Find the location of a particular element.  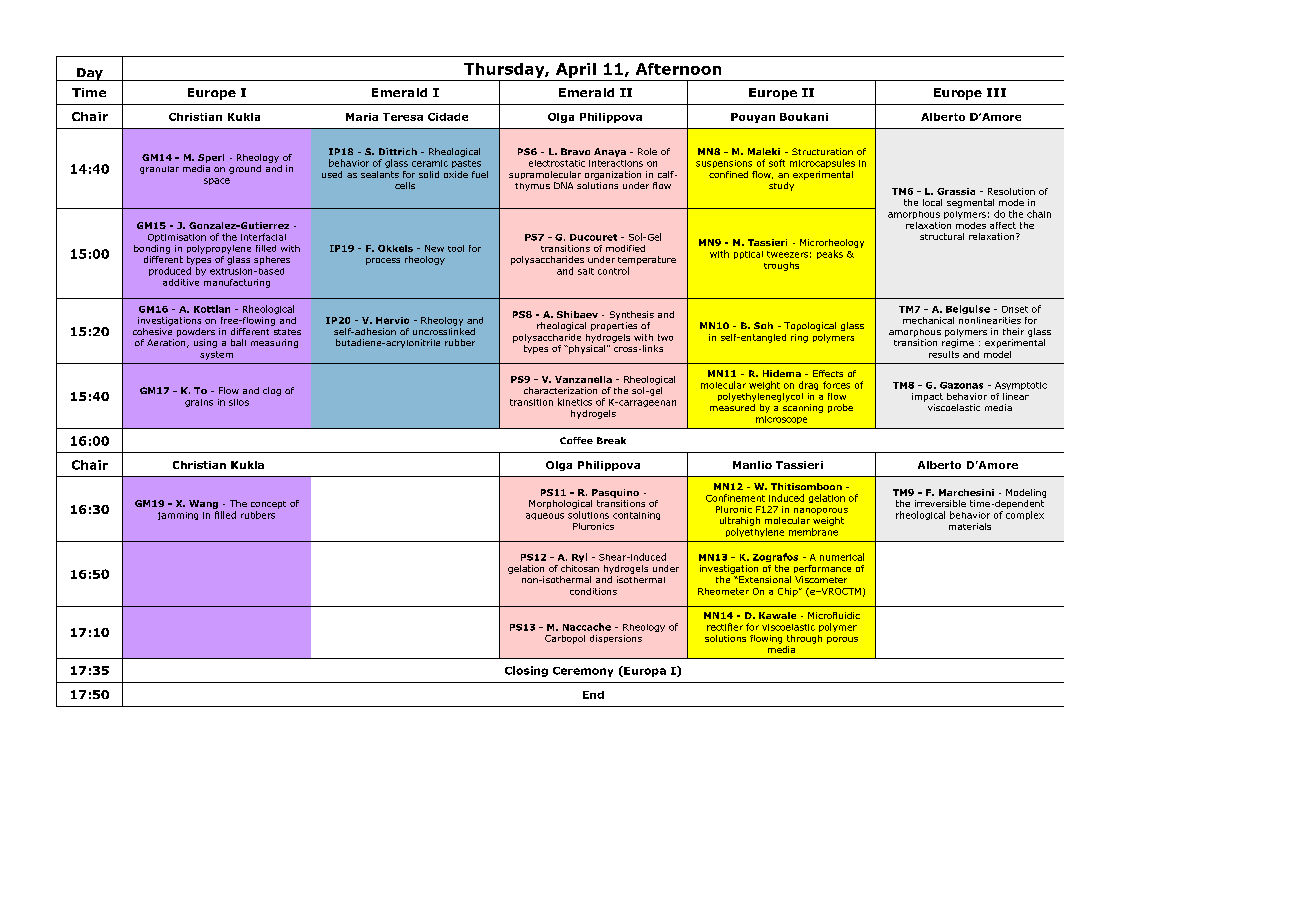

physical is located at coordinates (587, 348).
